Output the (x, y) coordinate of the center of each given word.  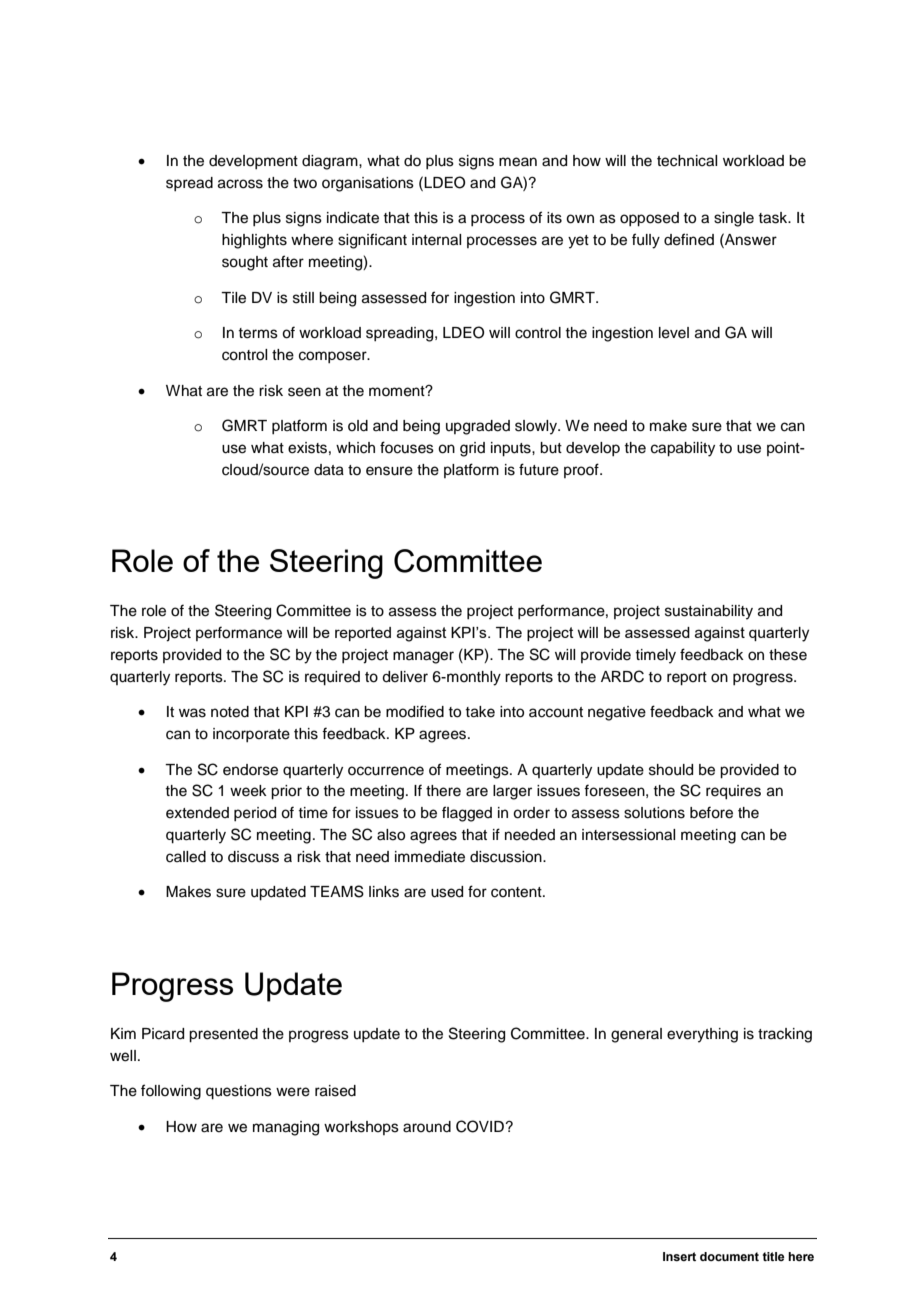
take (480, 712)
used (447, 892)
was (192, 713)
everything (702, 1035)
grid (472, 449)
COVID (481, 1126)
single (734, 219)
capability (683, 449)
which (355, 448)
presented (223, 1035)
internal (436, 240)
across (240, 184)
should (671, 770)
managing (286, 1128)
